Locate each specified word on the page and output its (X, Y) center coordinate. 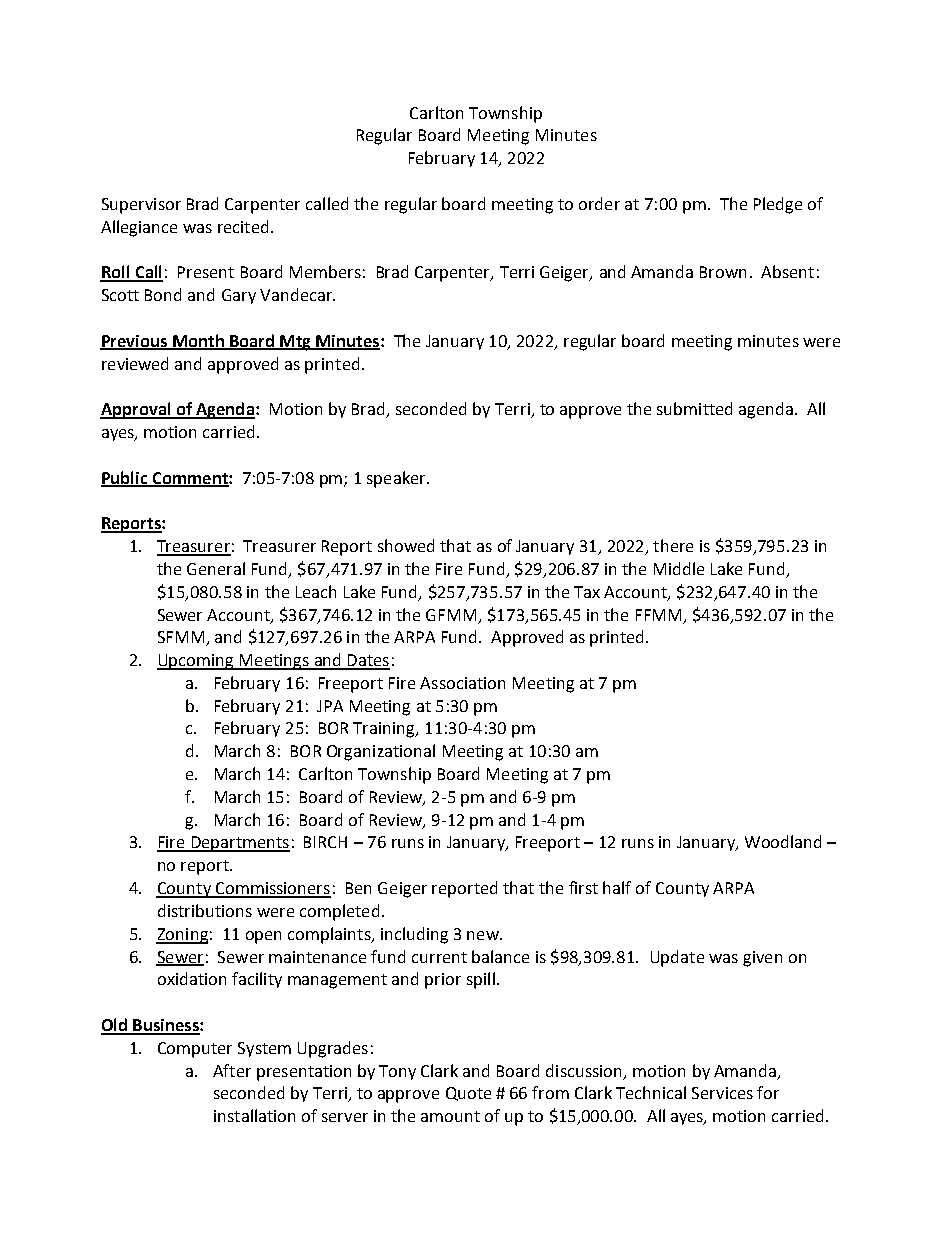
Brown (723, 272)
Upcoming (196, 662)
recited (243, 226)
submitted (694, 408)
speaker (397, 479)
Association (462, 683)
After (232, 1070)
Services (722, 1093)
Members (325, 271)
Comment (190, 479)
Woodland (783, 841)
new (484, 935)
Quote (468, 1094)
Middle (679, 568)
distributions (205, 910)
